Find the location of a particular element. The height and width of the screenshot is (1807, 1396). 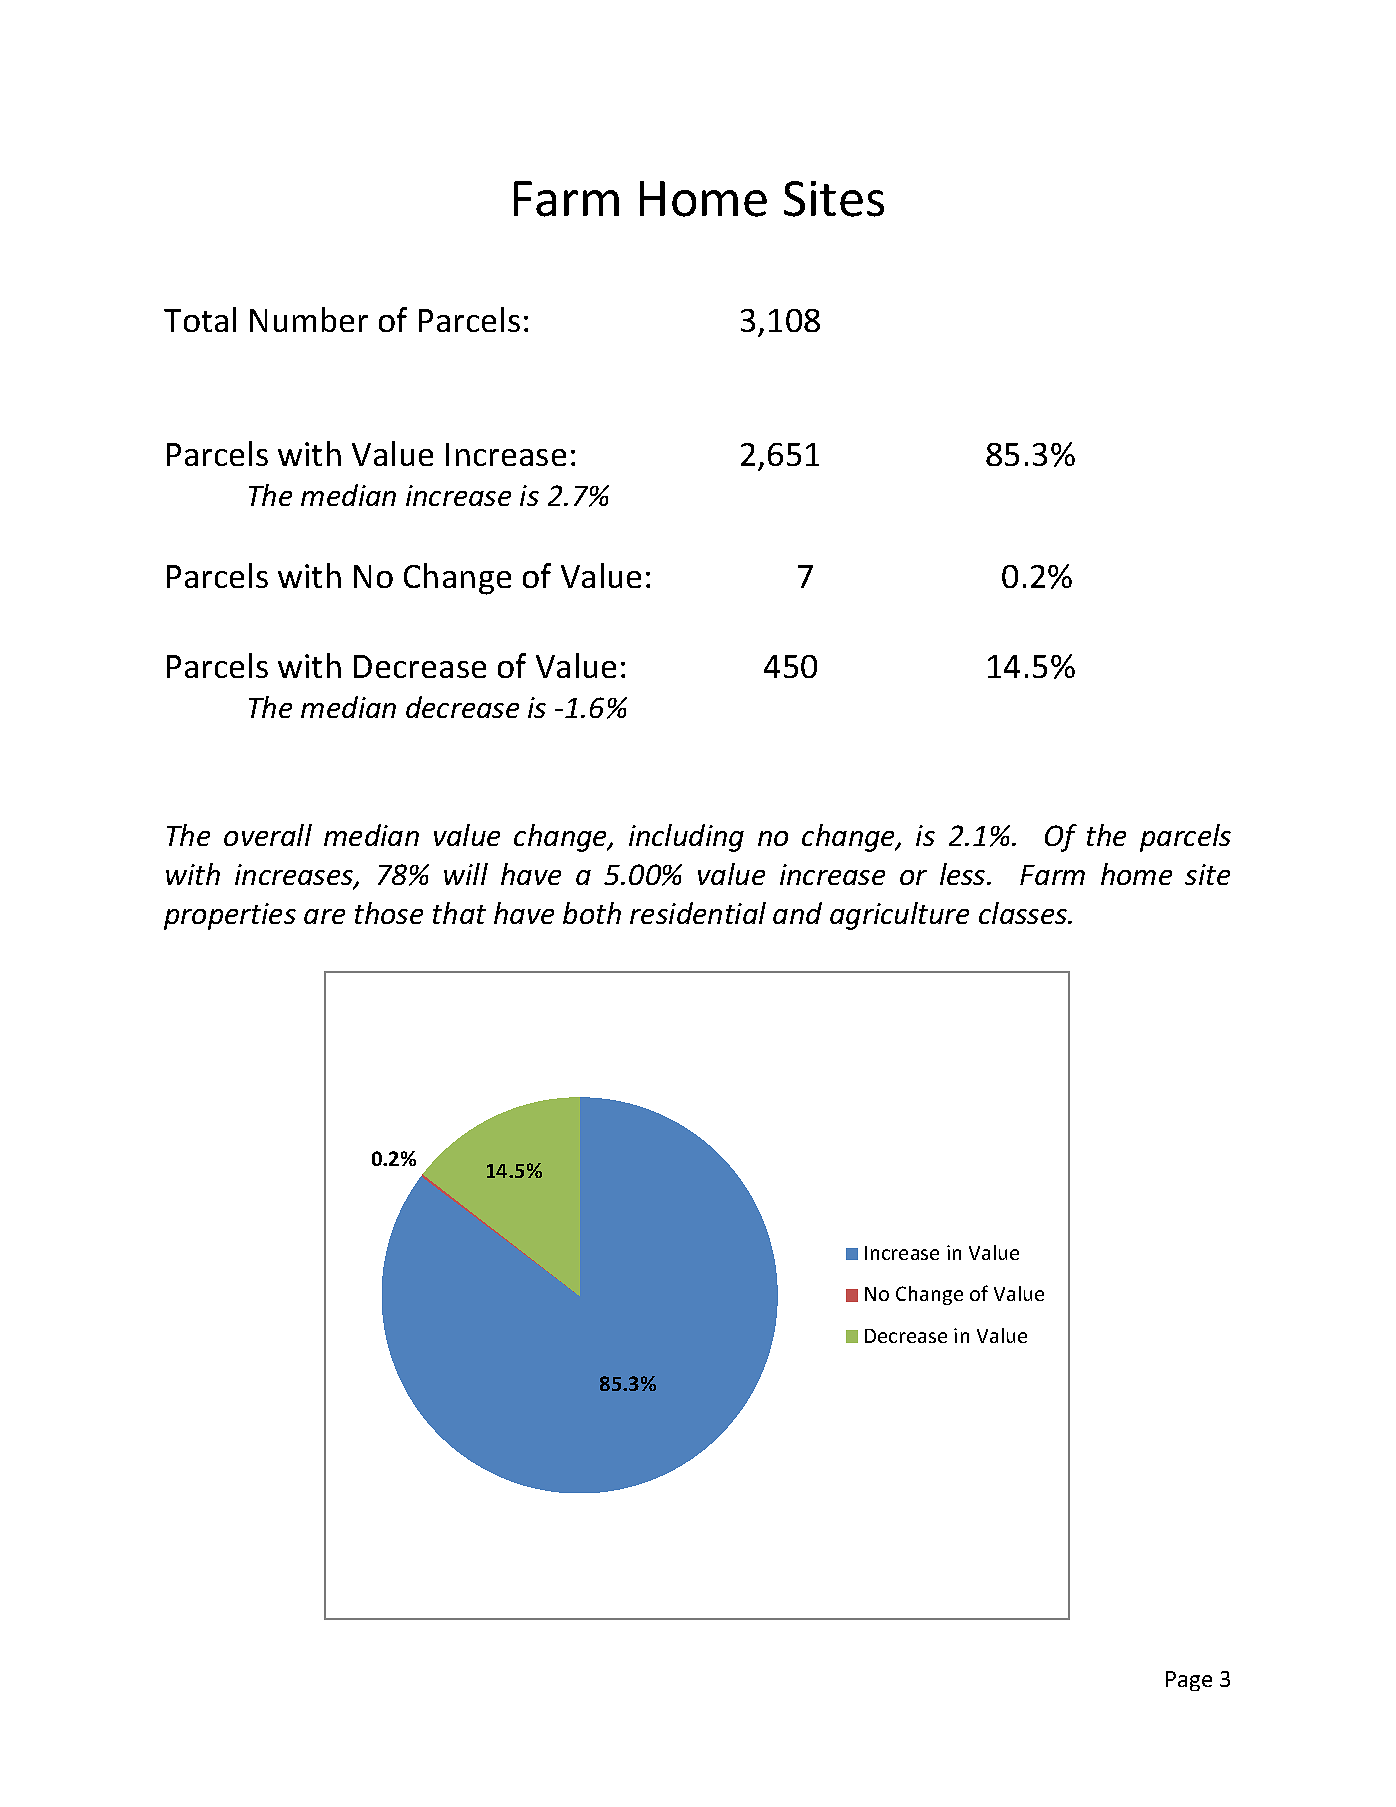

agriculture is located at coordinates (899, 916).
